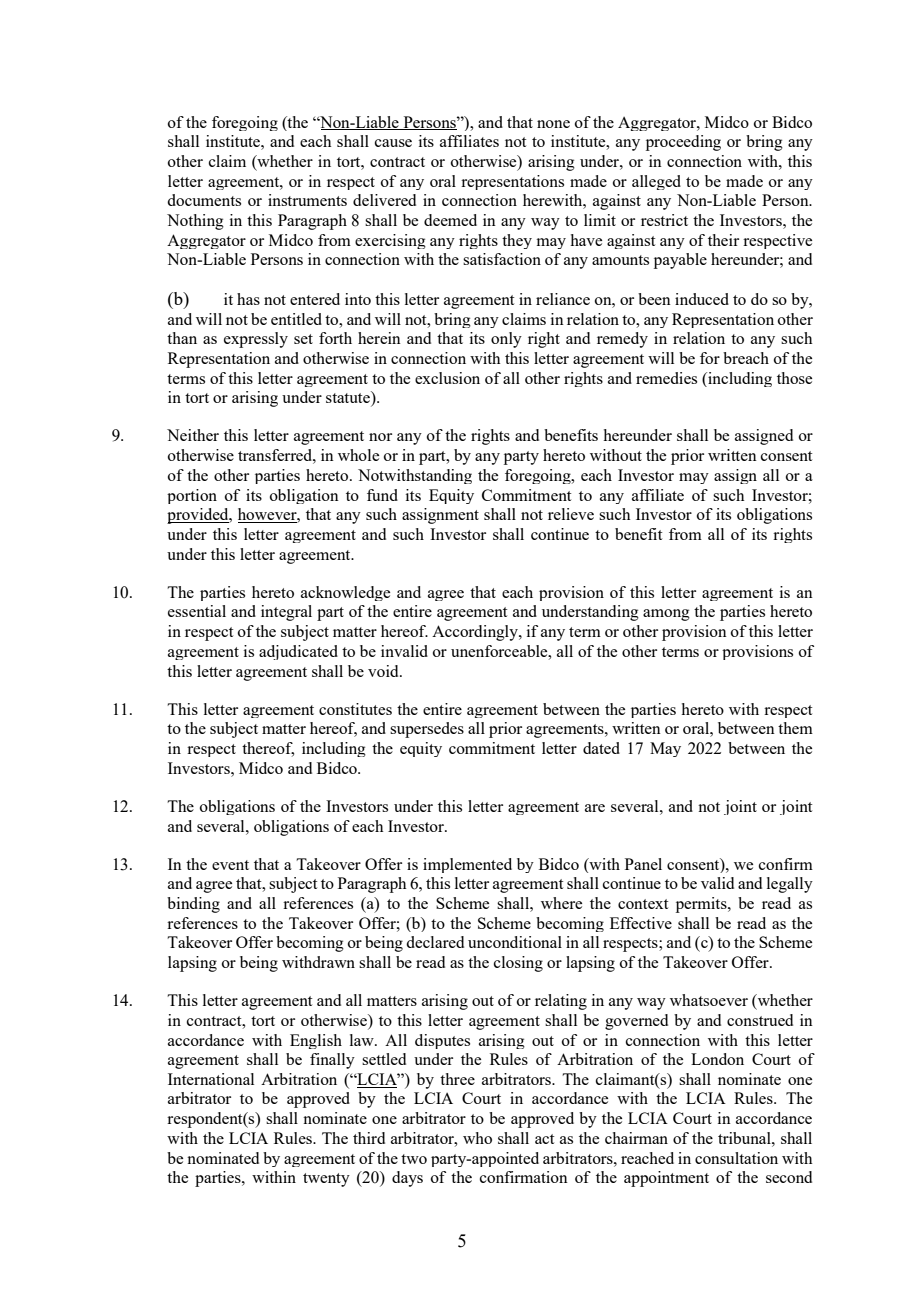  Describe the element at coordinates (553, 124) in the screenshot. I see `none` at that location.
